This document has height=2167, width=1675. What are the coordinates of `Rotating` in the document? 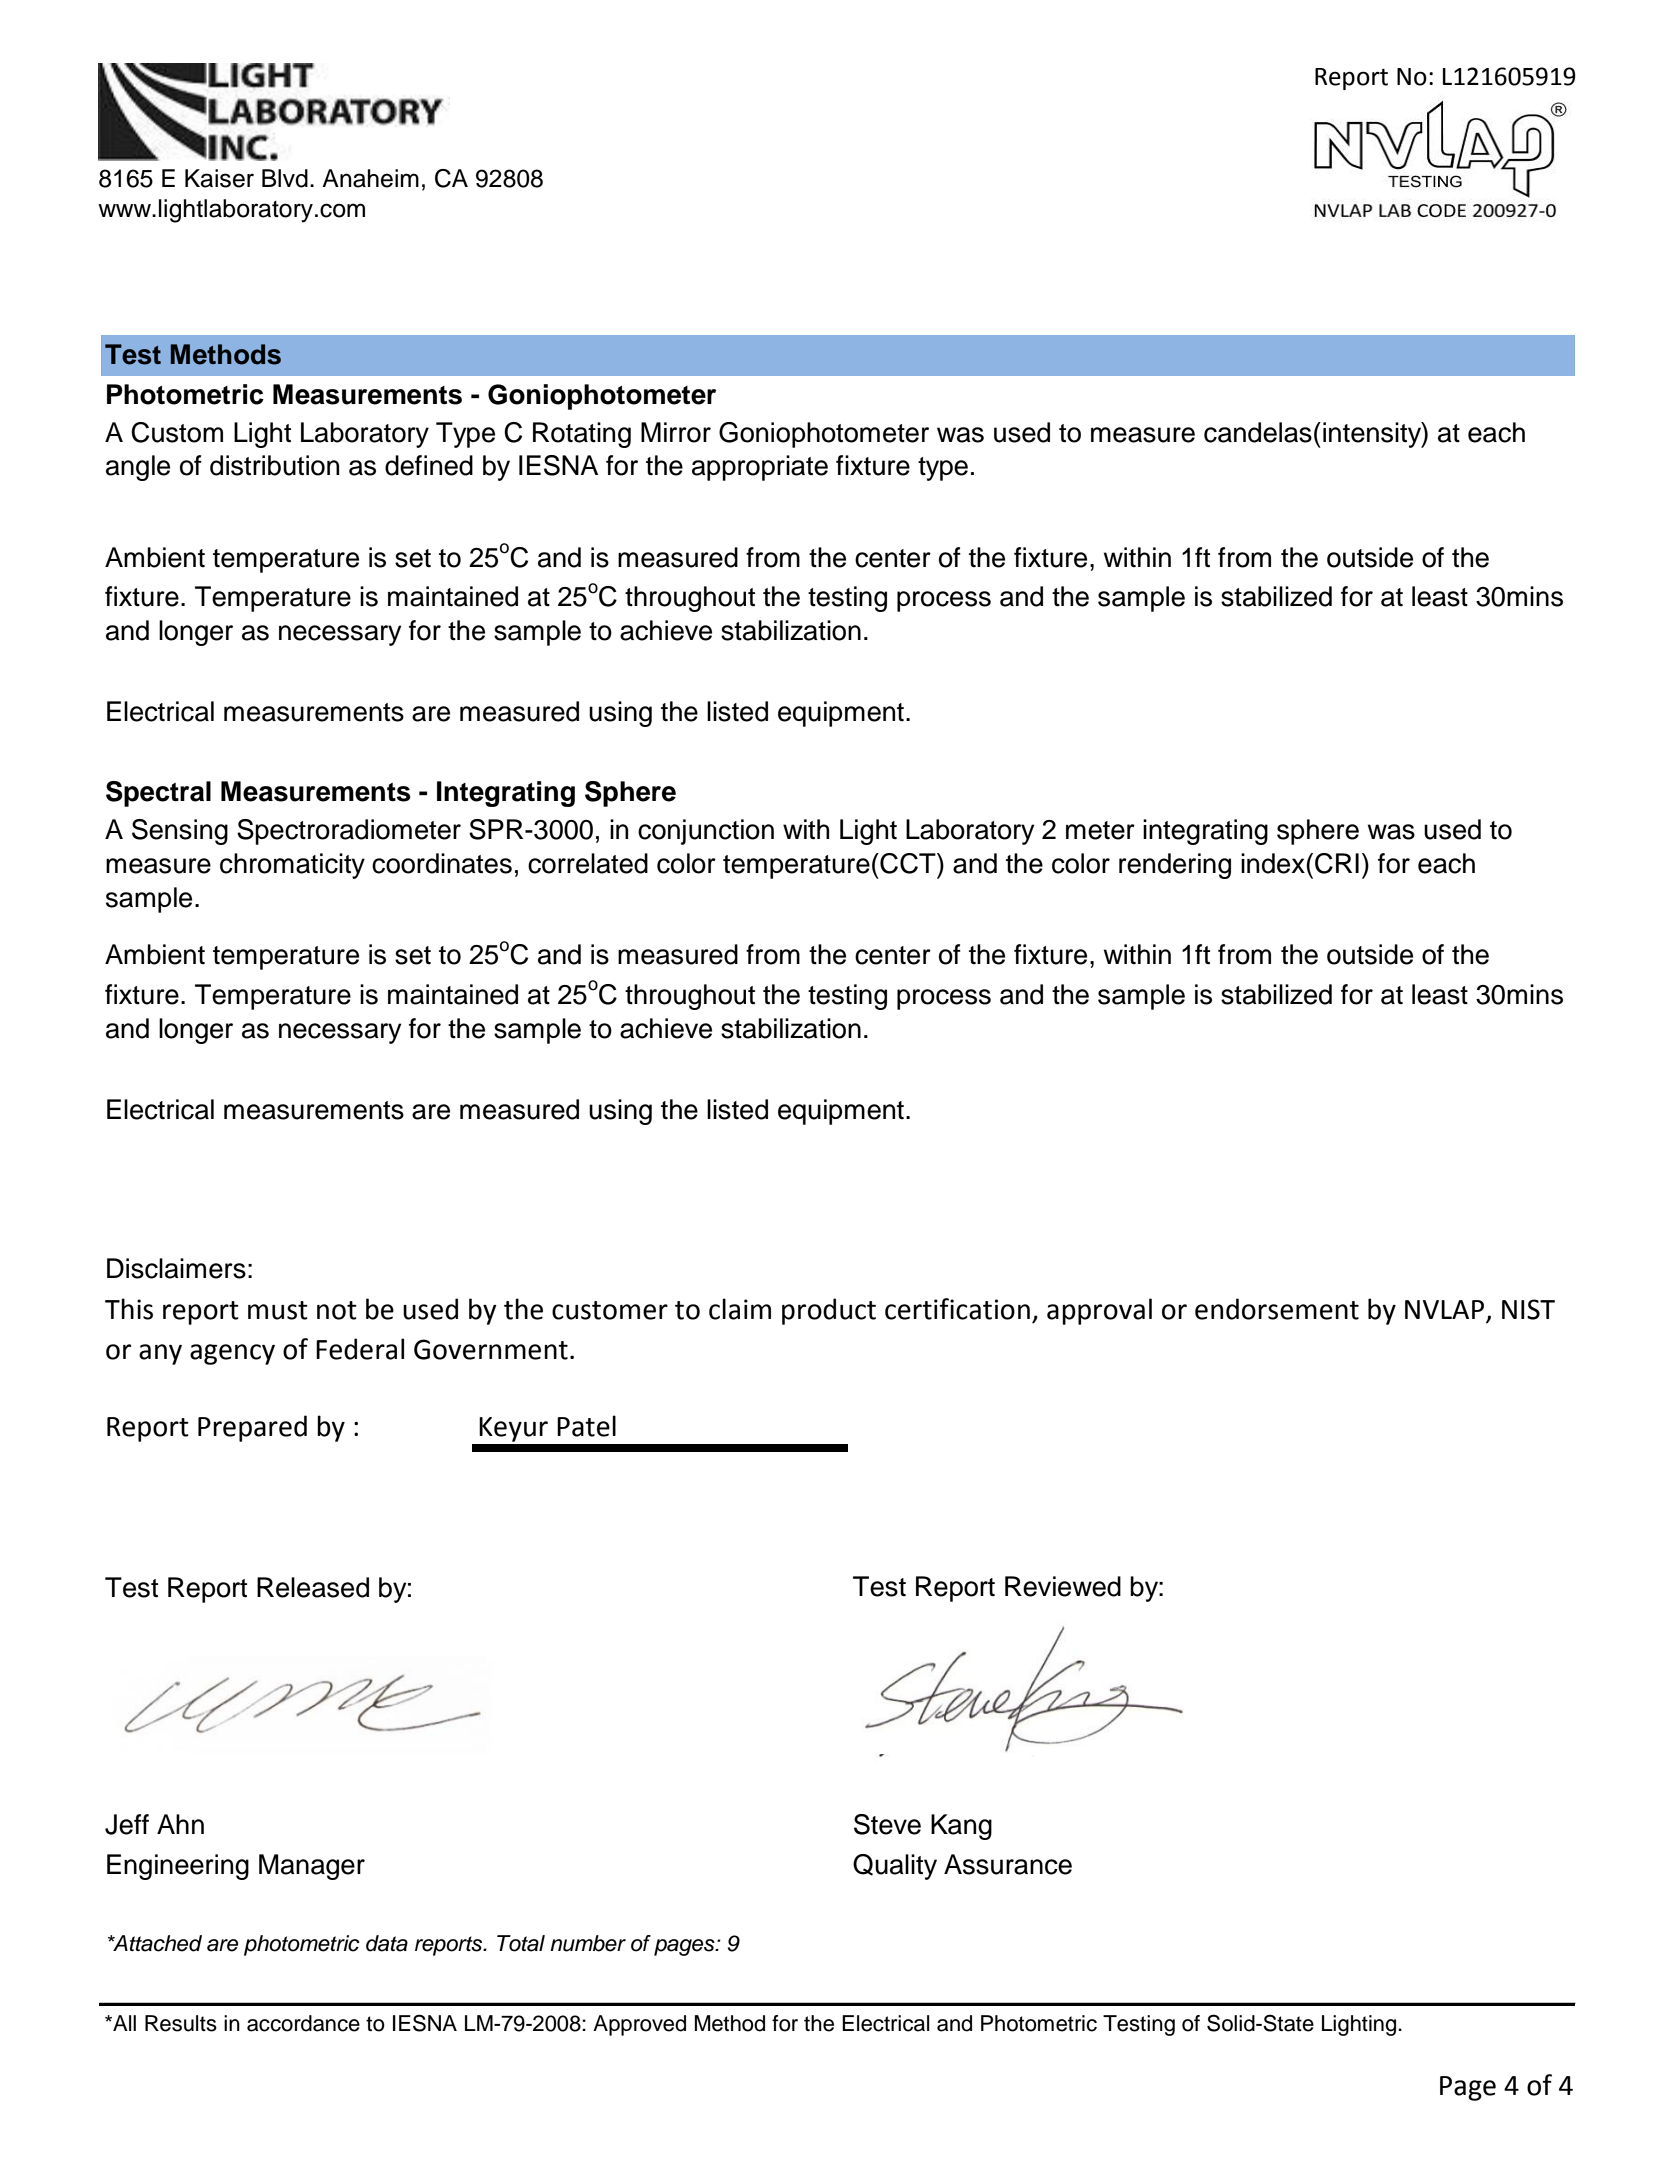 It's located at (582, 435).
